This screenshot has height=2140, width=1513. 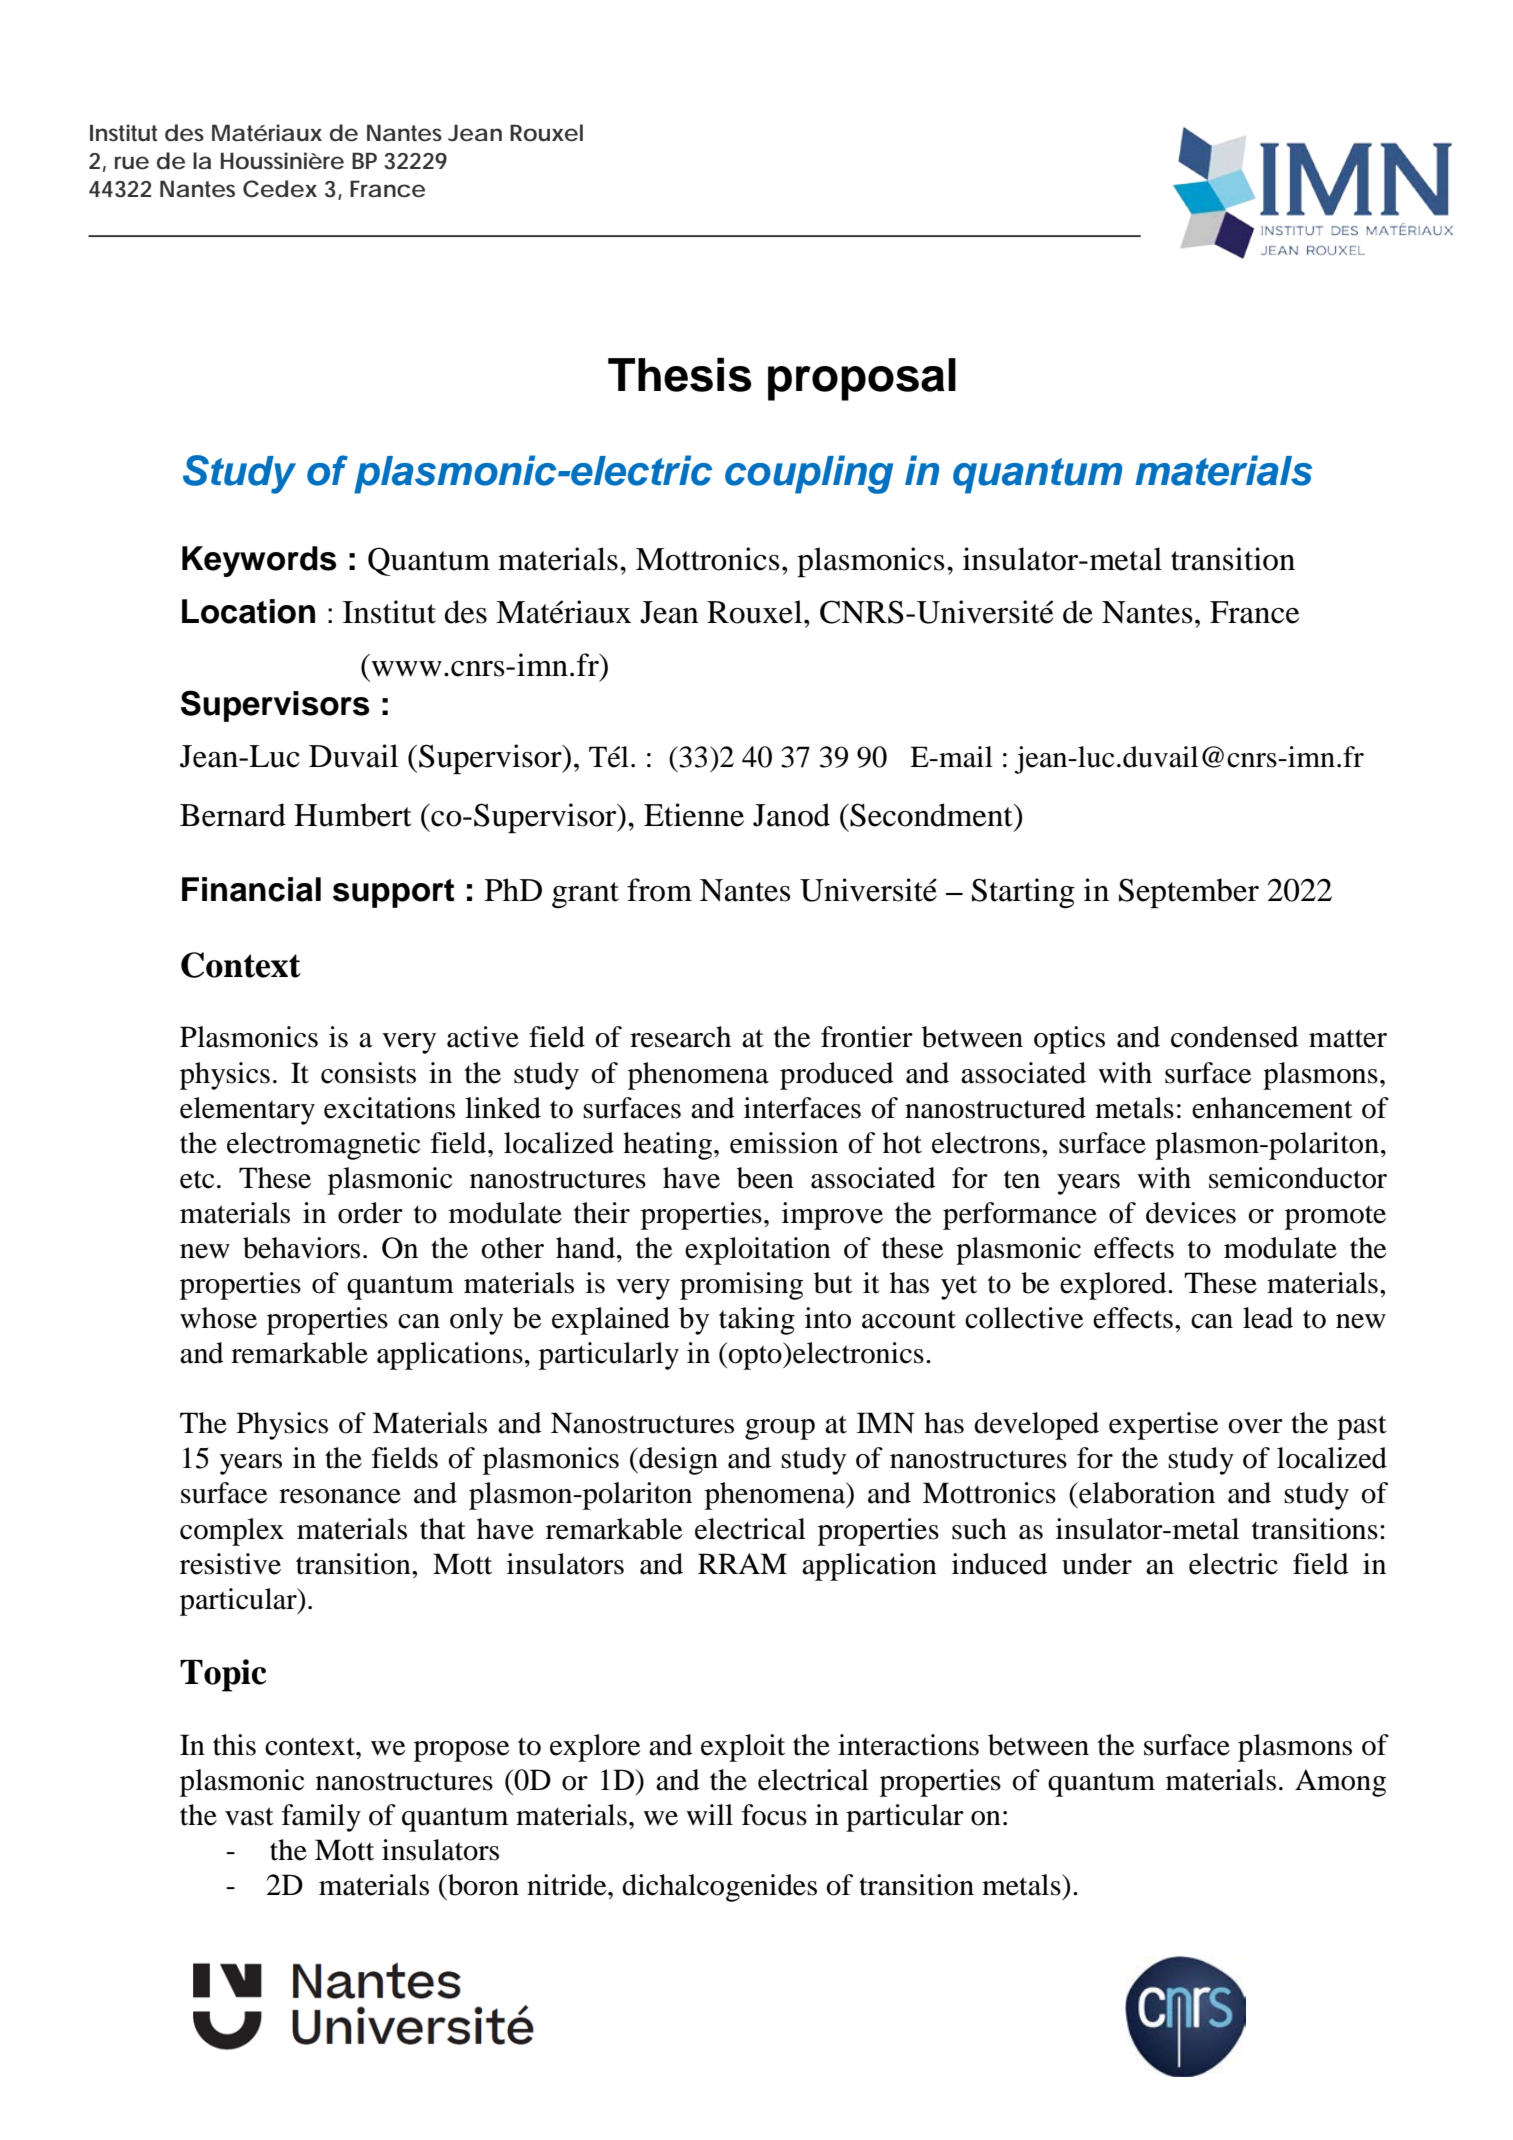 What do you see at coordinates (862, 379) in the screenshot?
I see `proposal` at bounding box center [862, 379].
